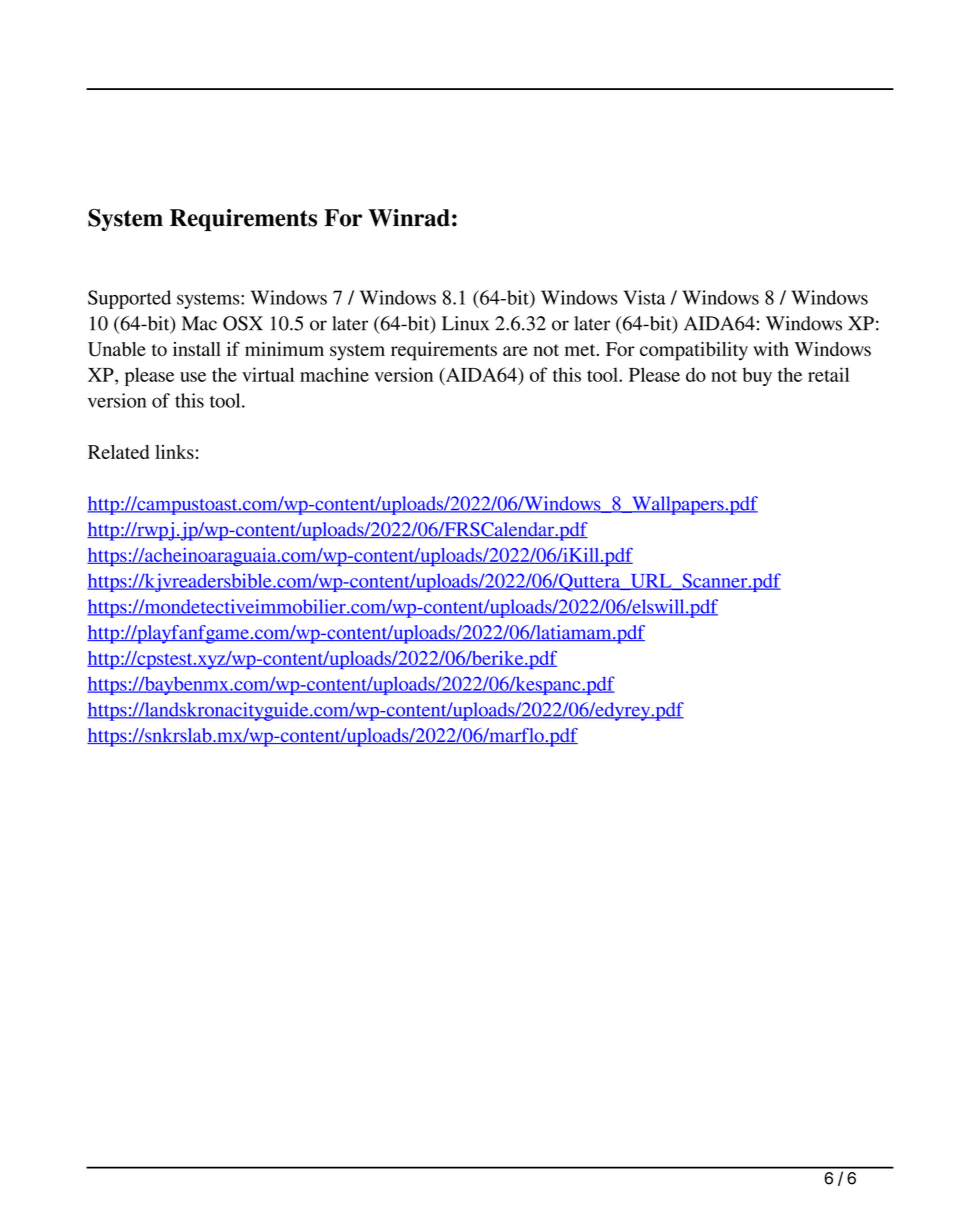 This image has width=980, height=1226. Describe the element at coordinates (174, 452) in the image. I see `links` at that location.
